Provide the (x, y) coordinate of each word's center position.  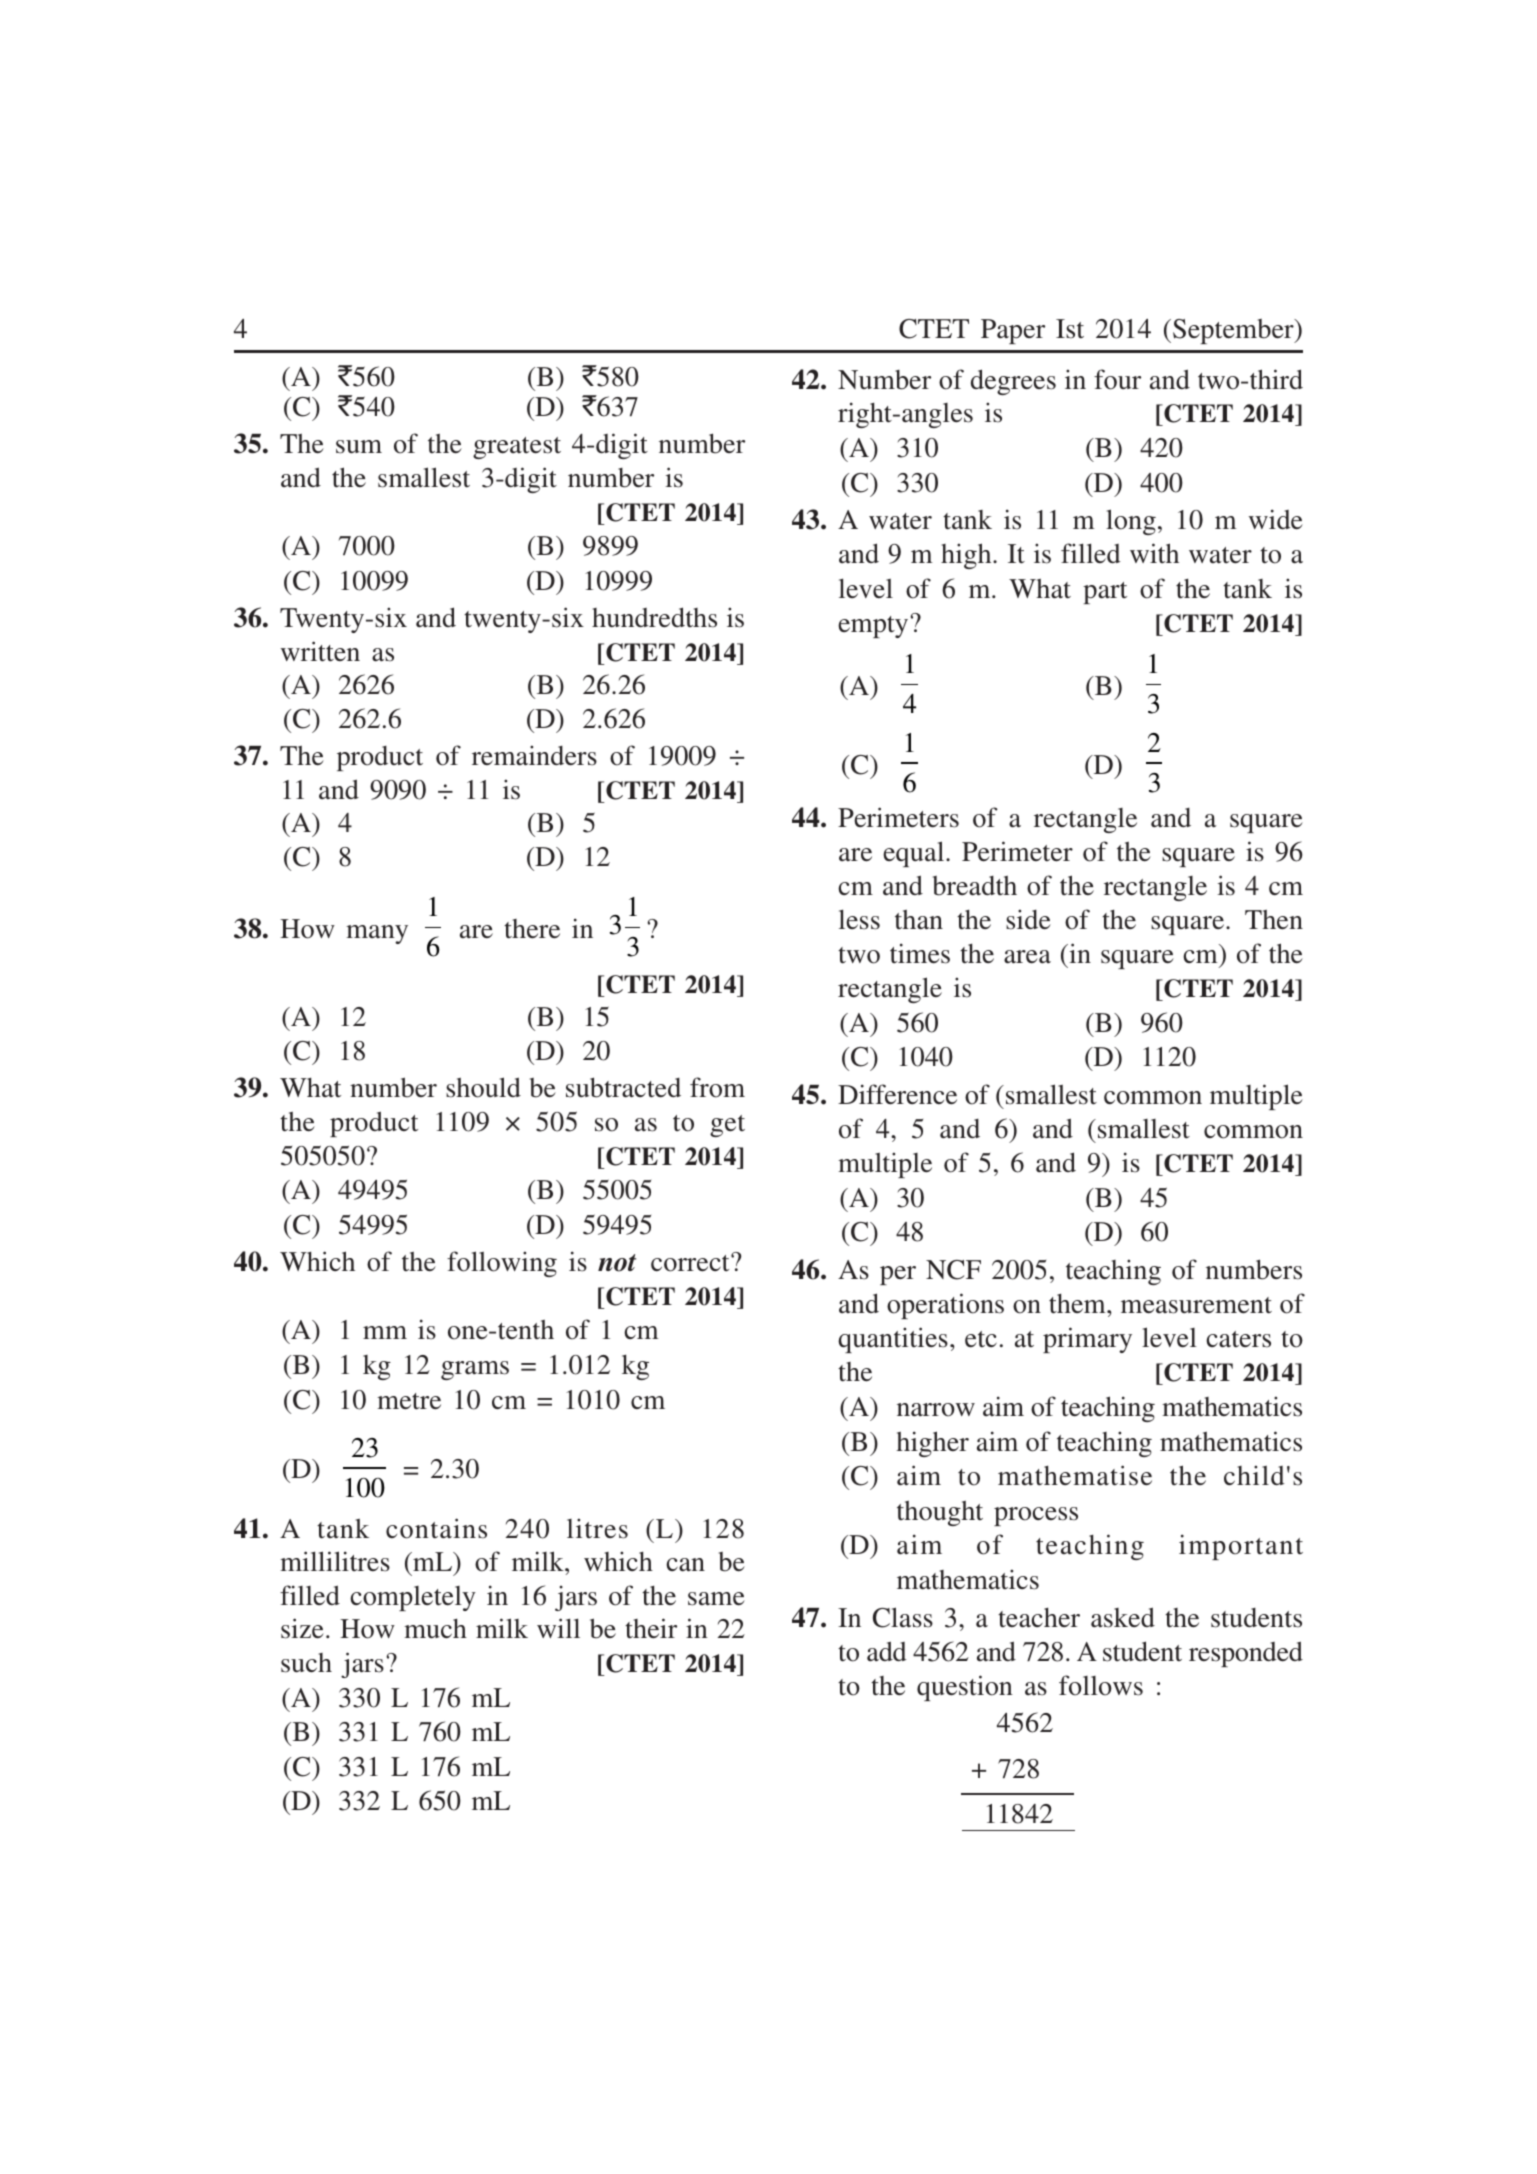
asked (1123, 1617)
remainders (534, 755)
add (887, 1651)
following (502, 1264)
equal (915, 854)
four (1117, 379)
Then (1274, 919)
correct (691, 1263)
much (435, 1629)
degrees (1013, 382)
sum (359, 447)
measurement (1196, 1305)
